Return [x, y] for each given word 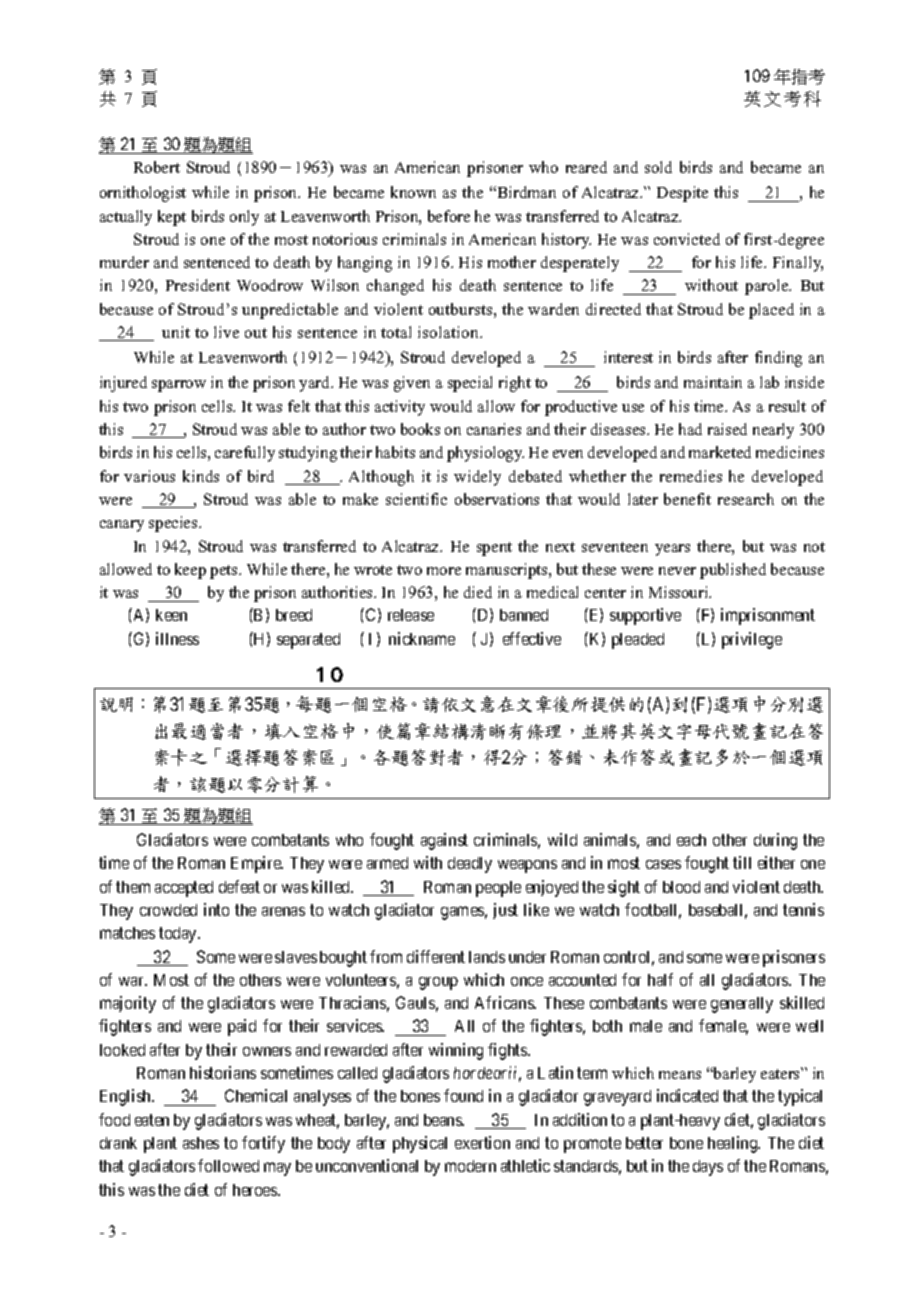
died [478, 592]
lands [487, 957]
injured [123, 384]
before [449, 216]
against [444, 841]
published [733, 571]
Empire [257, 864]
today [179, 935]
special [470, 384]
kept [172, 218]
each [691, 840]
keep [190, 571]
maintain [713, 382]
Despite [682, 194]
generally [742, 1005]
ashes [201, 1143]
